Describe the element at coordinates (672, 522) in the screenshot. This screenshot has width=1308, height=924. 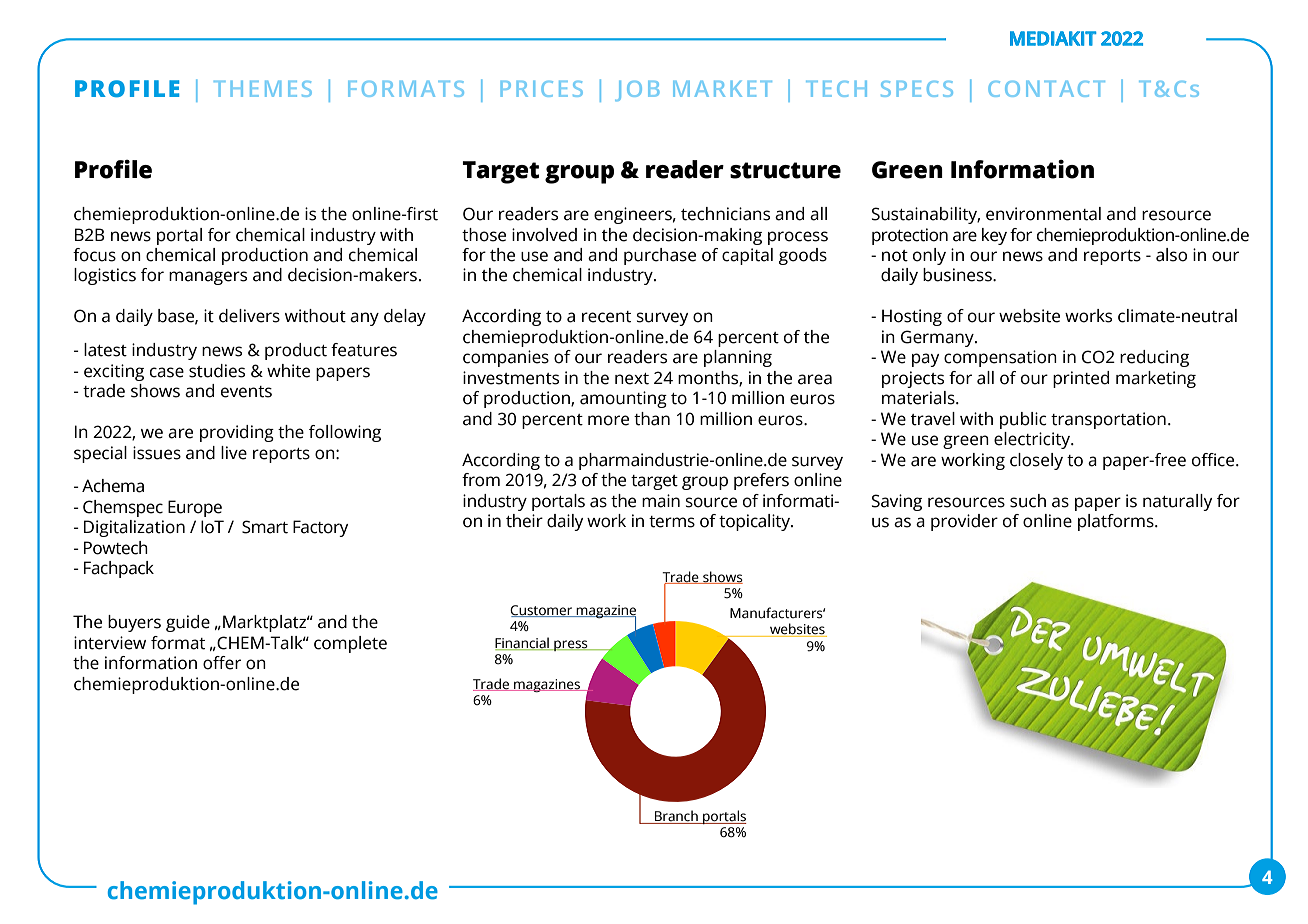
I see `terms` at that location.
